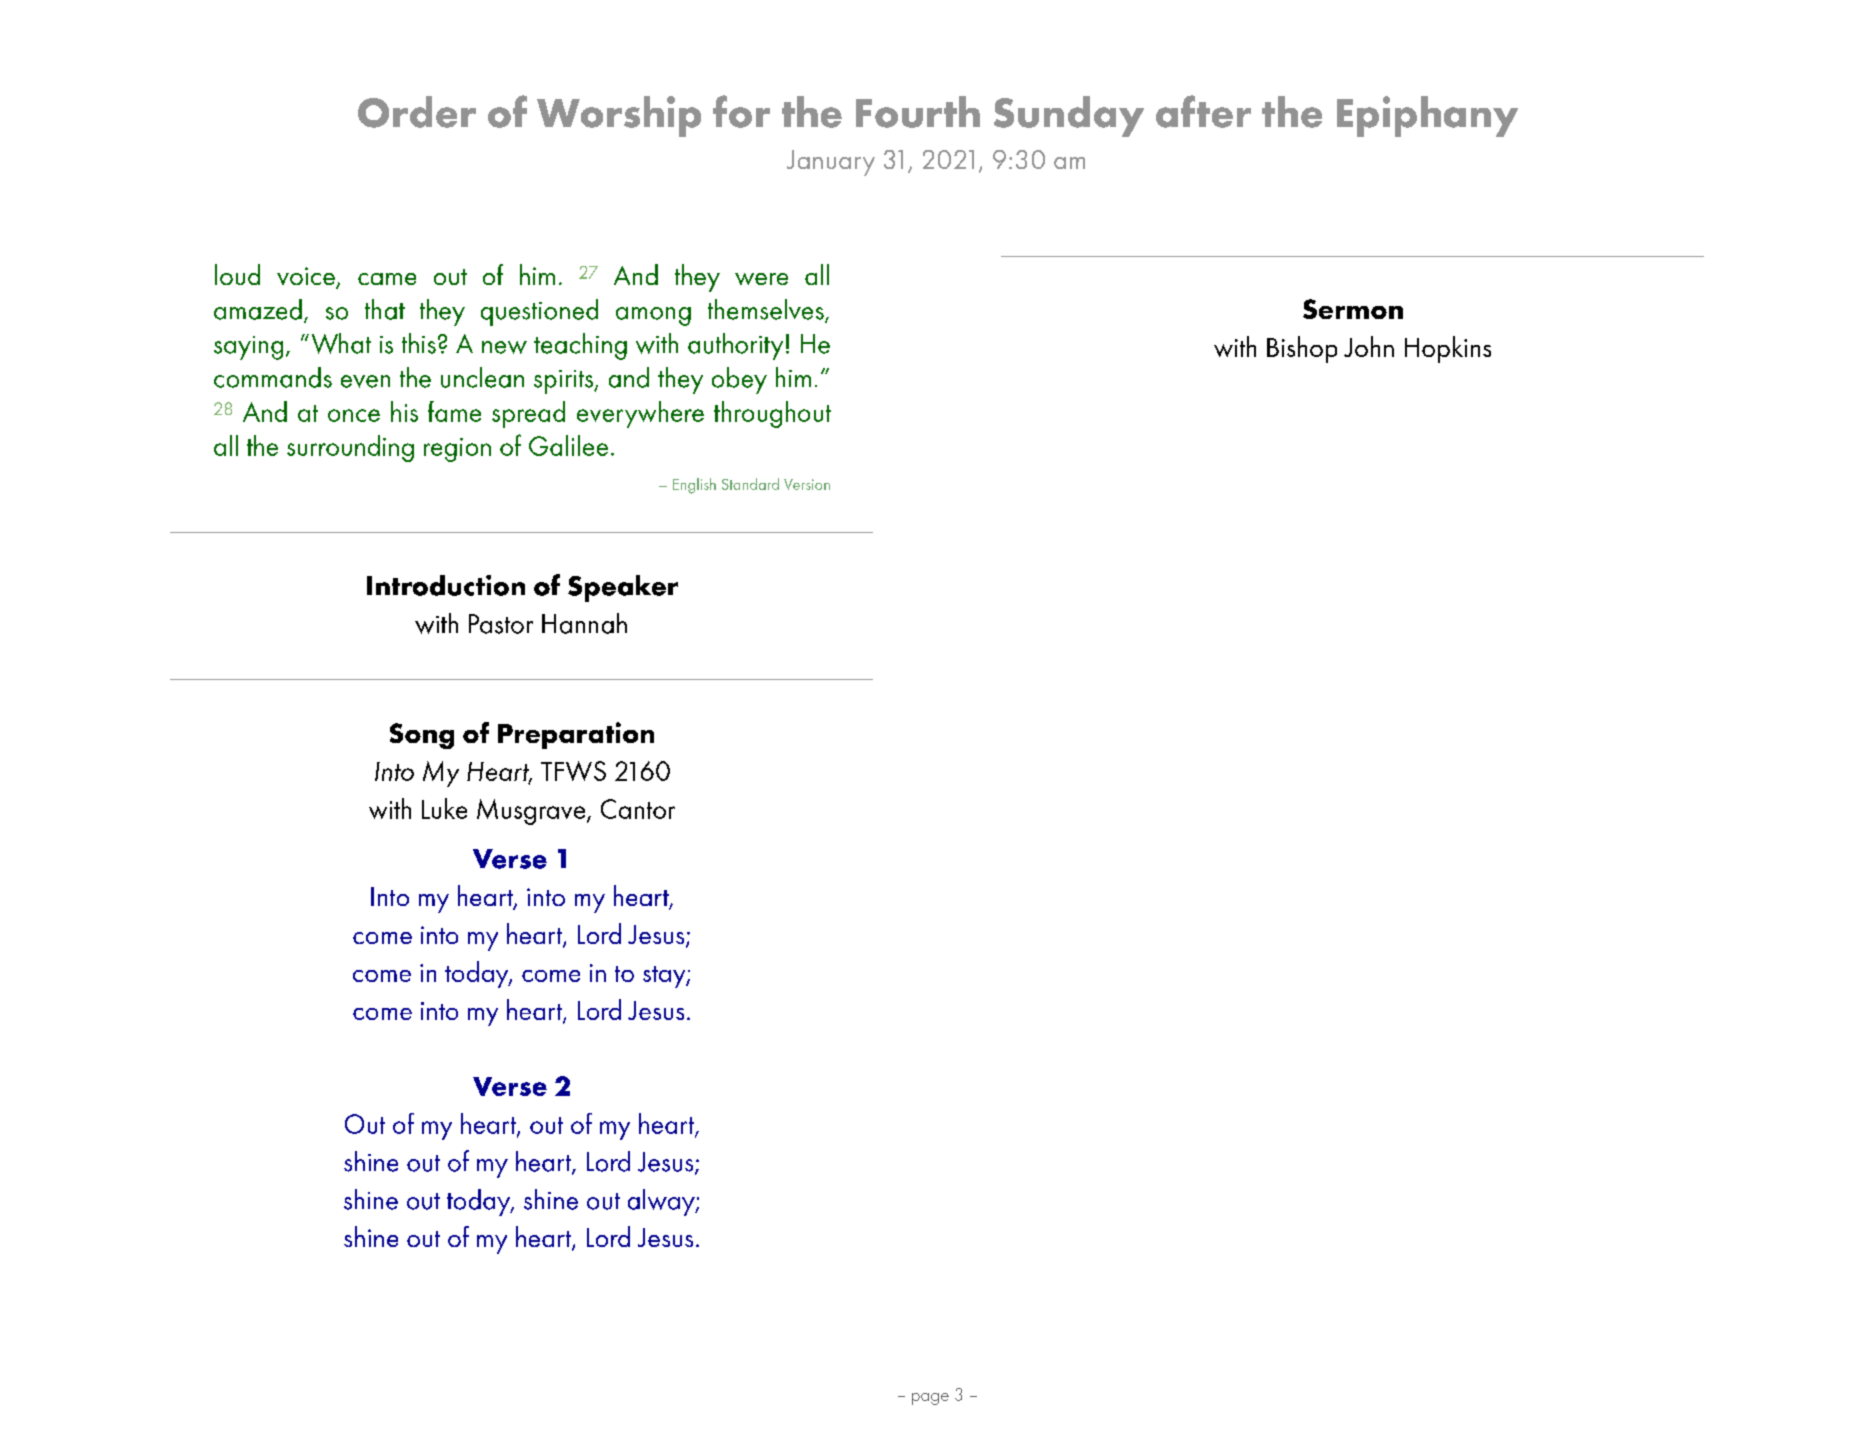 This screenshot has height=1449, width=1875. What do you see at coordinates (446, 585) in the screenshot?
I see `Introduction` at bounding box center [446, 585].
